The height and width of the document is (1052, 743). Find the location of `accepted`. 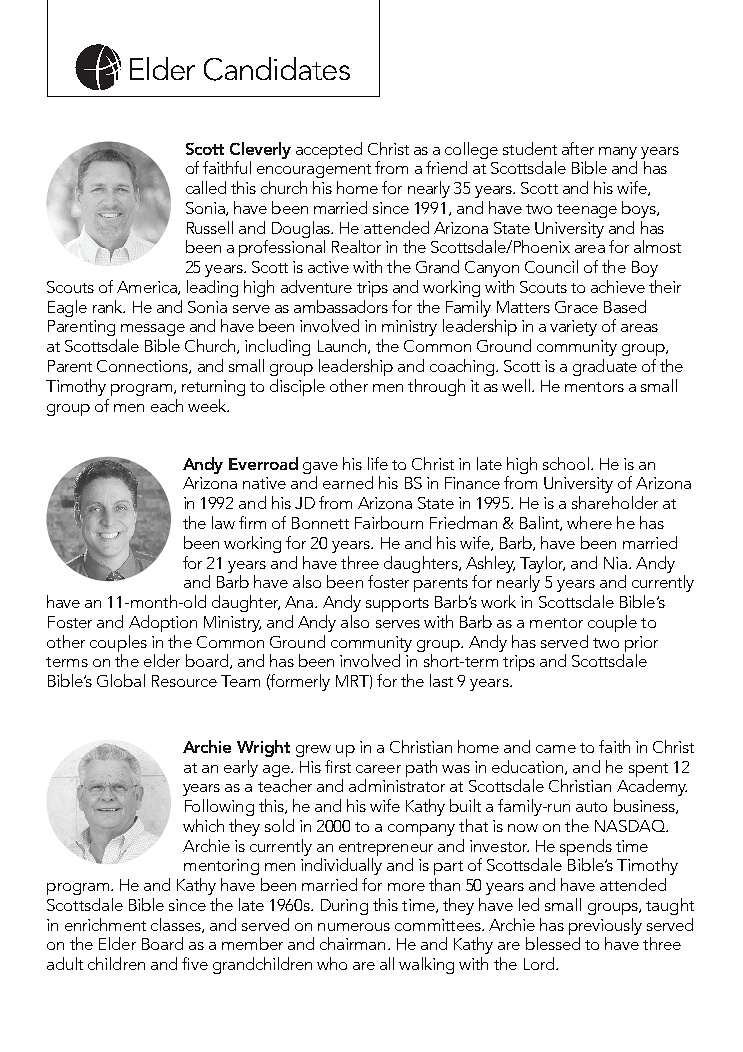

accepted is located at coordinates (329, 150).
